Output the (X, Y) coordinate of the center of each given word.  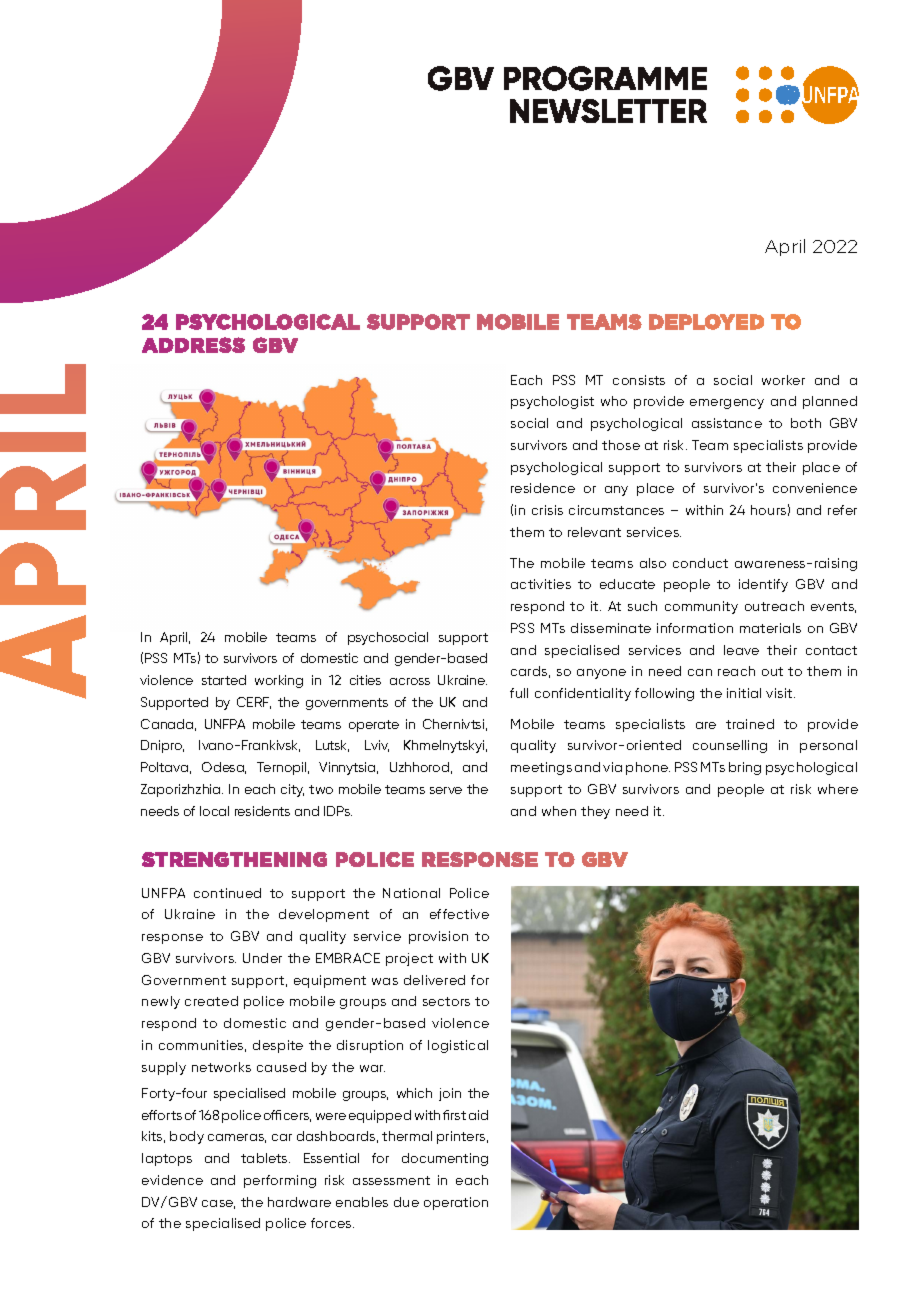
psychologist (552, 402)
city (292, 790)
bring (745, 768)
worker (783, 380)
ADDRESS (193, 345)
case (218, 1204)
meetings (541, 768)
